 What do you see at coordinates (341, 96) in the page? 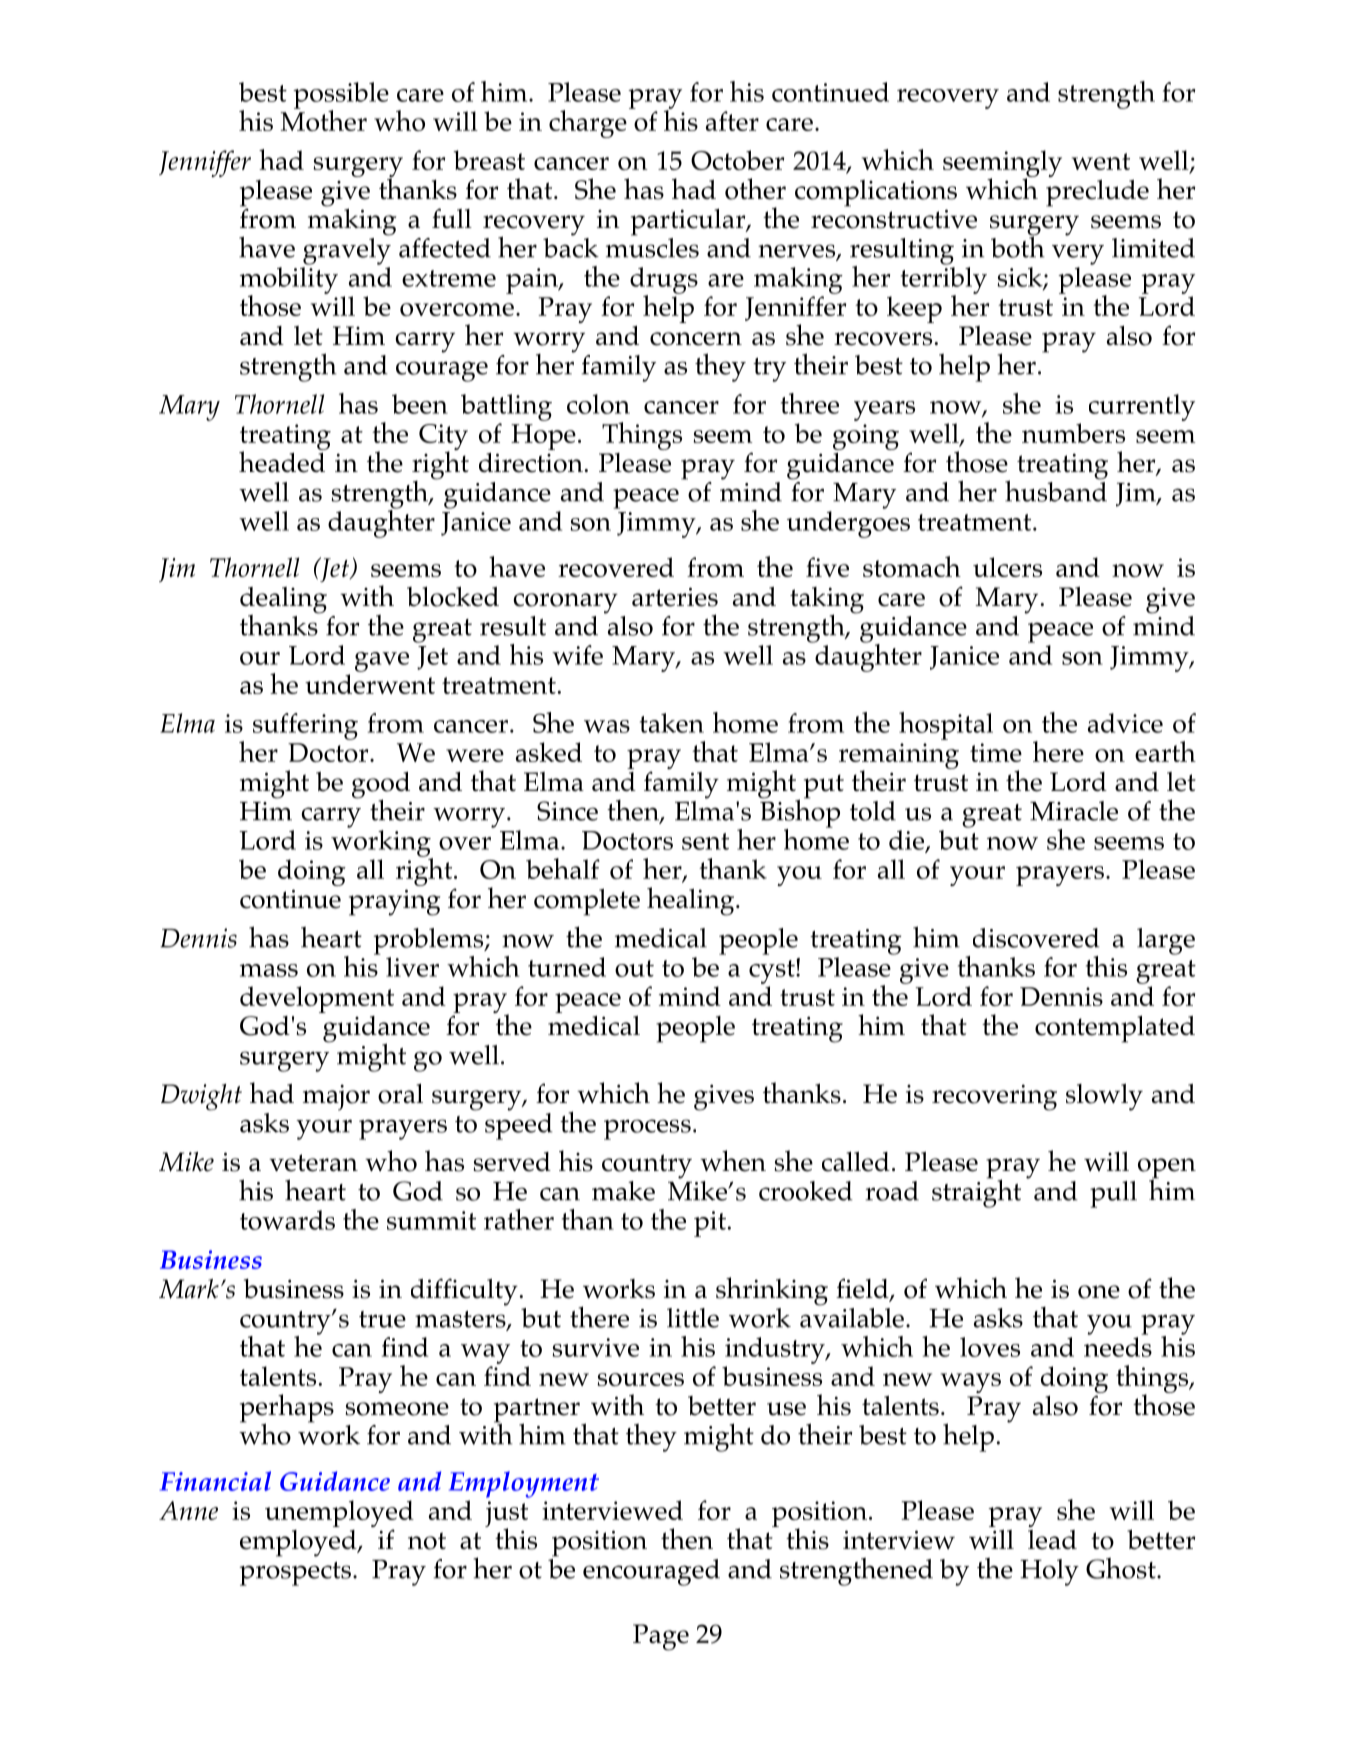
I see `possible` at bounding box center [341, 96].
